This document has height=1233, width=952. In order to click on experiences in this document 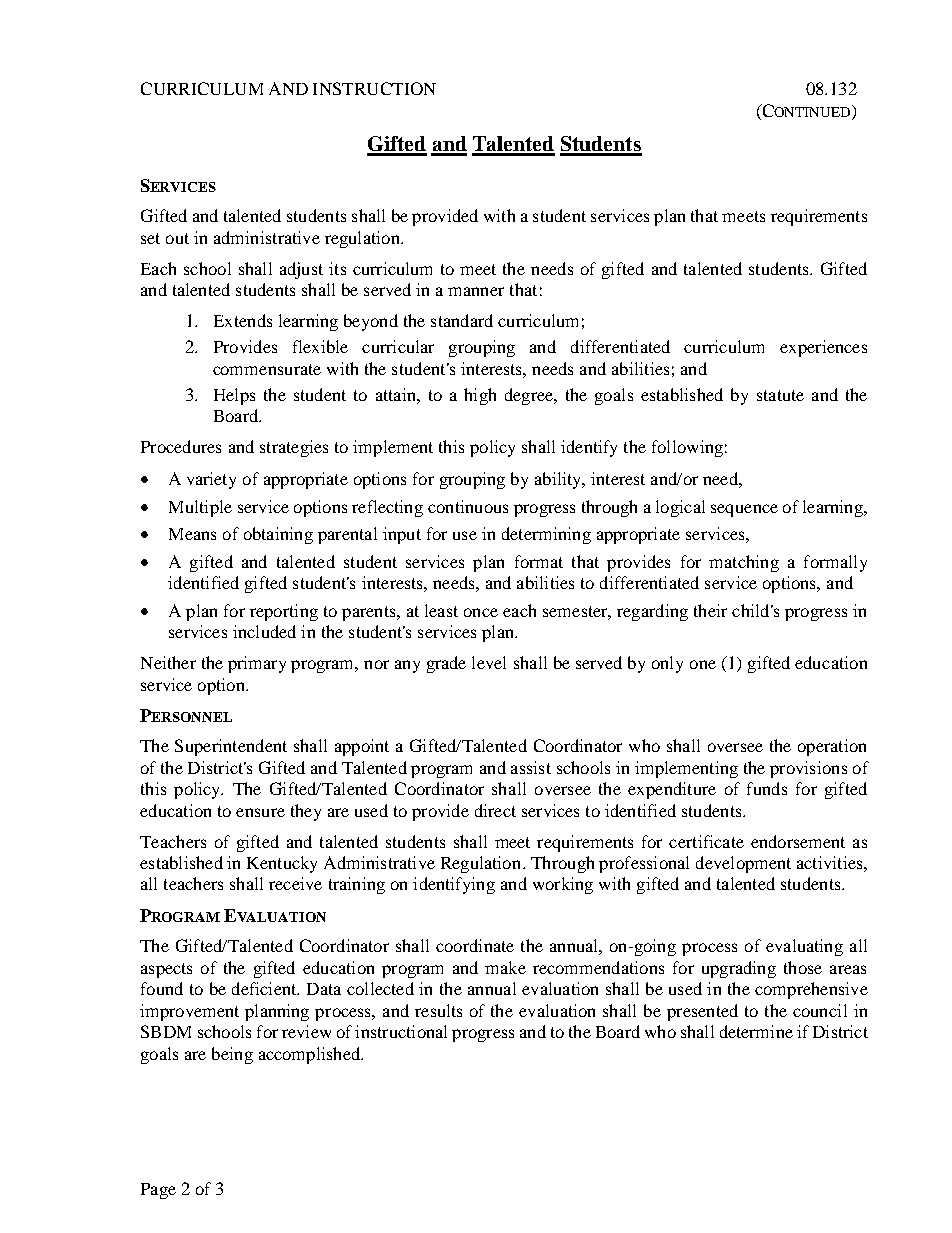, I will do `click(823, 348)`.
